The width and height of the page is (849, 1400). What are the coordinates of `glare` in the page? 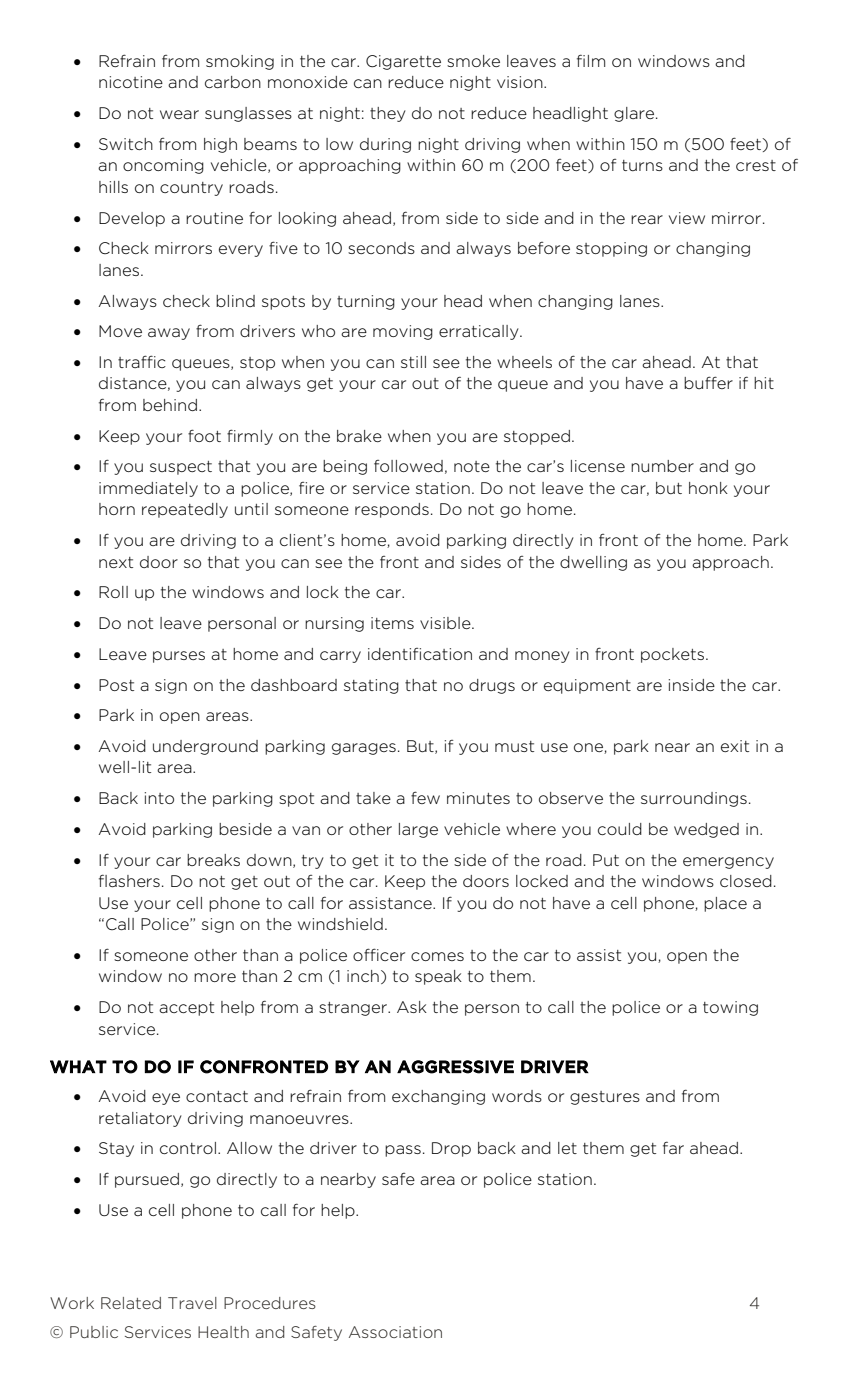 It's located at (635, 114).
